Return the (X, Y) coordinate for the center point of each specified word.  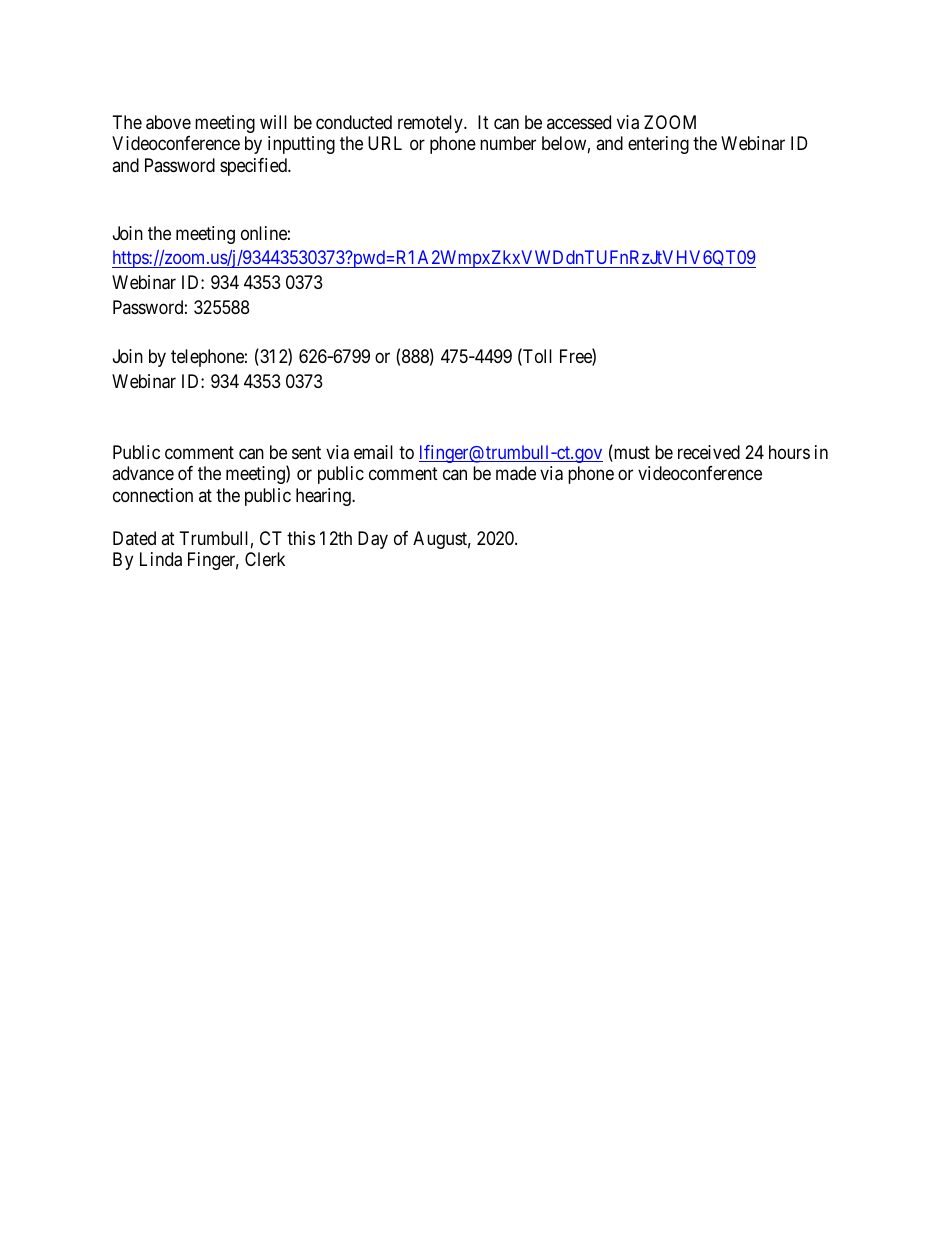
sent (306, 452)
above (168, 122)
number (508, 143)
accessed (579, 122)
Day (373, 540)
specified (254, 167)
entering (658, 145)
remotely (431, 124)
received (709, 452)
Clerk (265, 559)
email (373, 452)
